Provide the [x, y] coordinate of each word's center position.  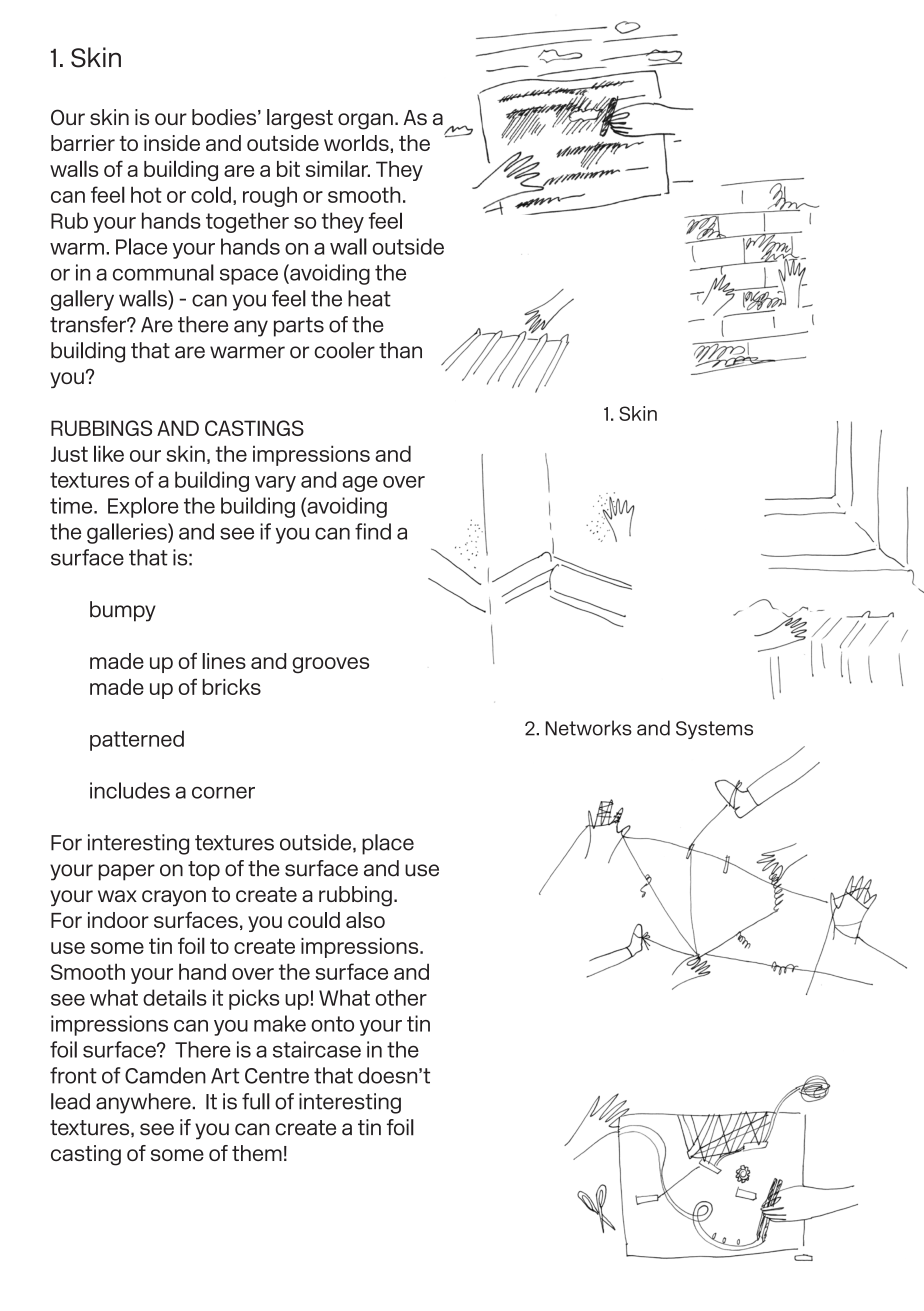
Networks [589, 728]
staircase [317, 1049]
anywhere [144, 1103]
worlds [356, 143]
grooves [330, 665]
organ [365, 121]
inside [172, 143]
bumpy [123, 611]
